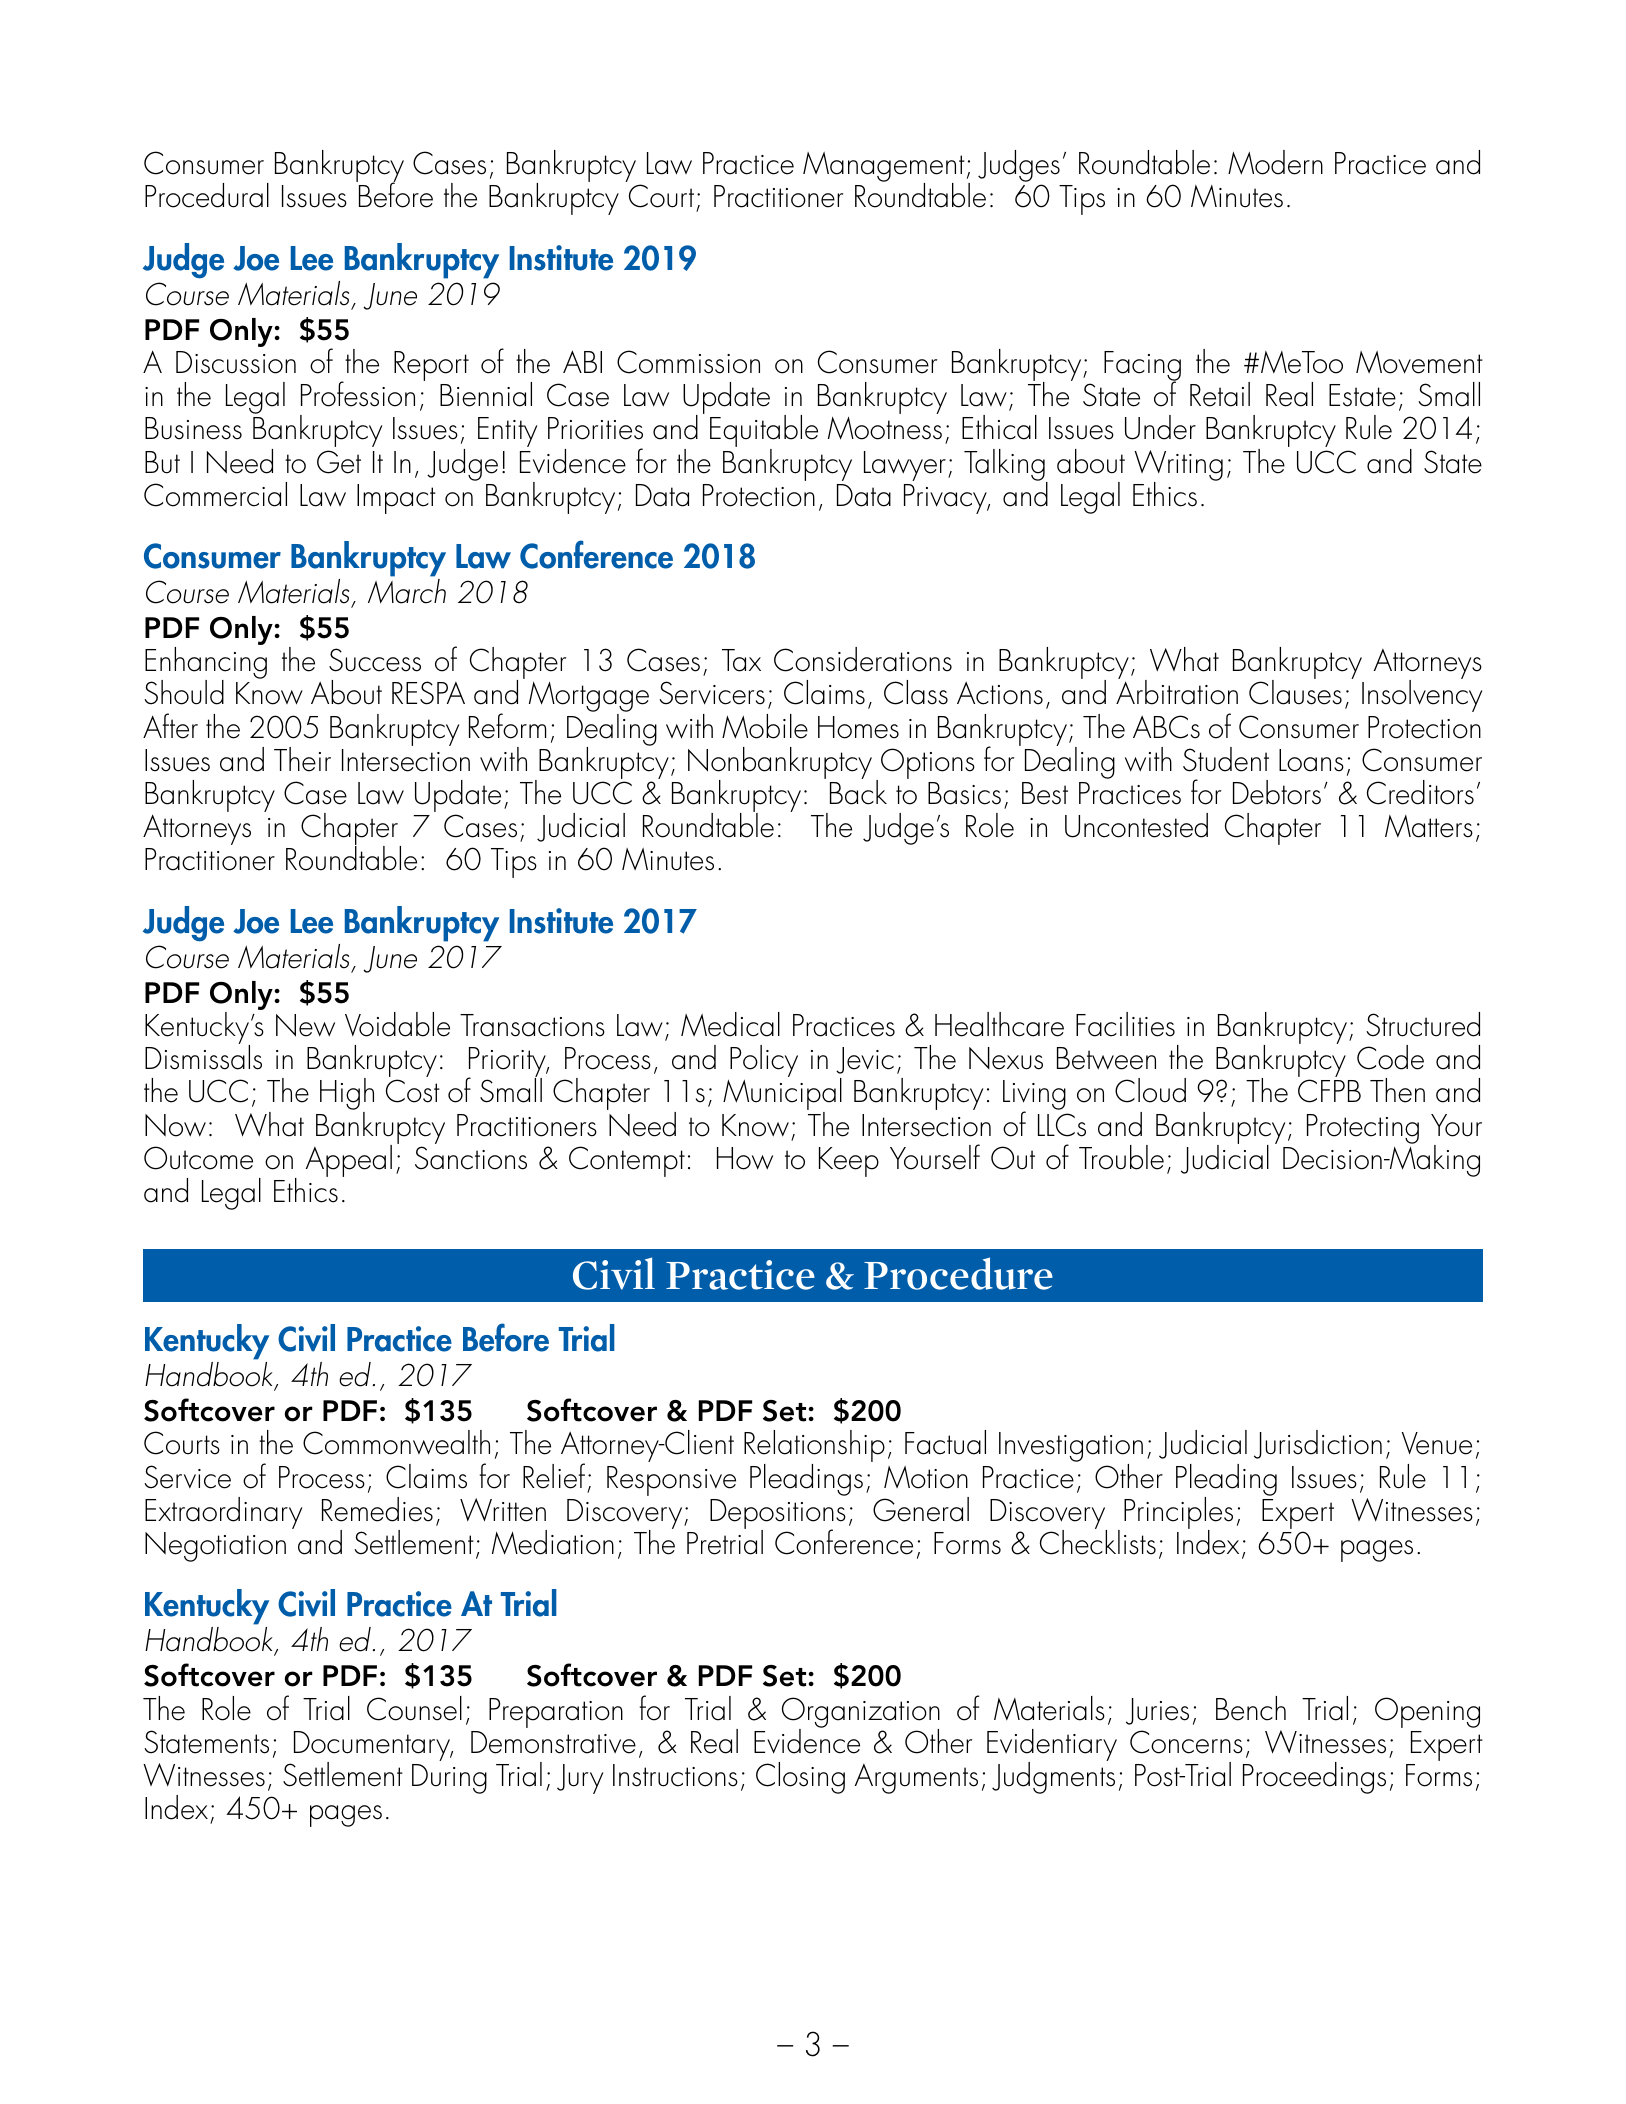  What do you see at coordinates (1275, 162) in the document?
I see `Modern` at bounding box center [1275, 162].
